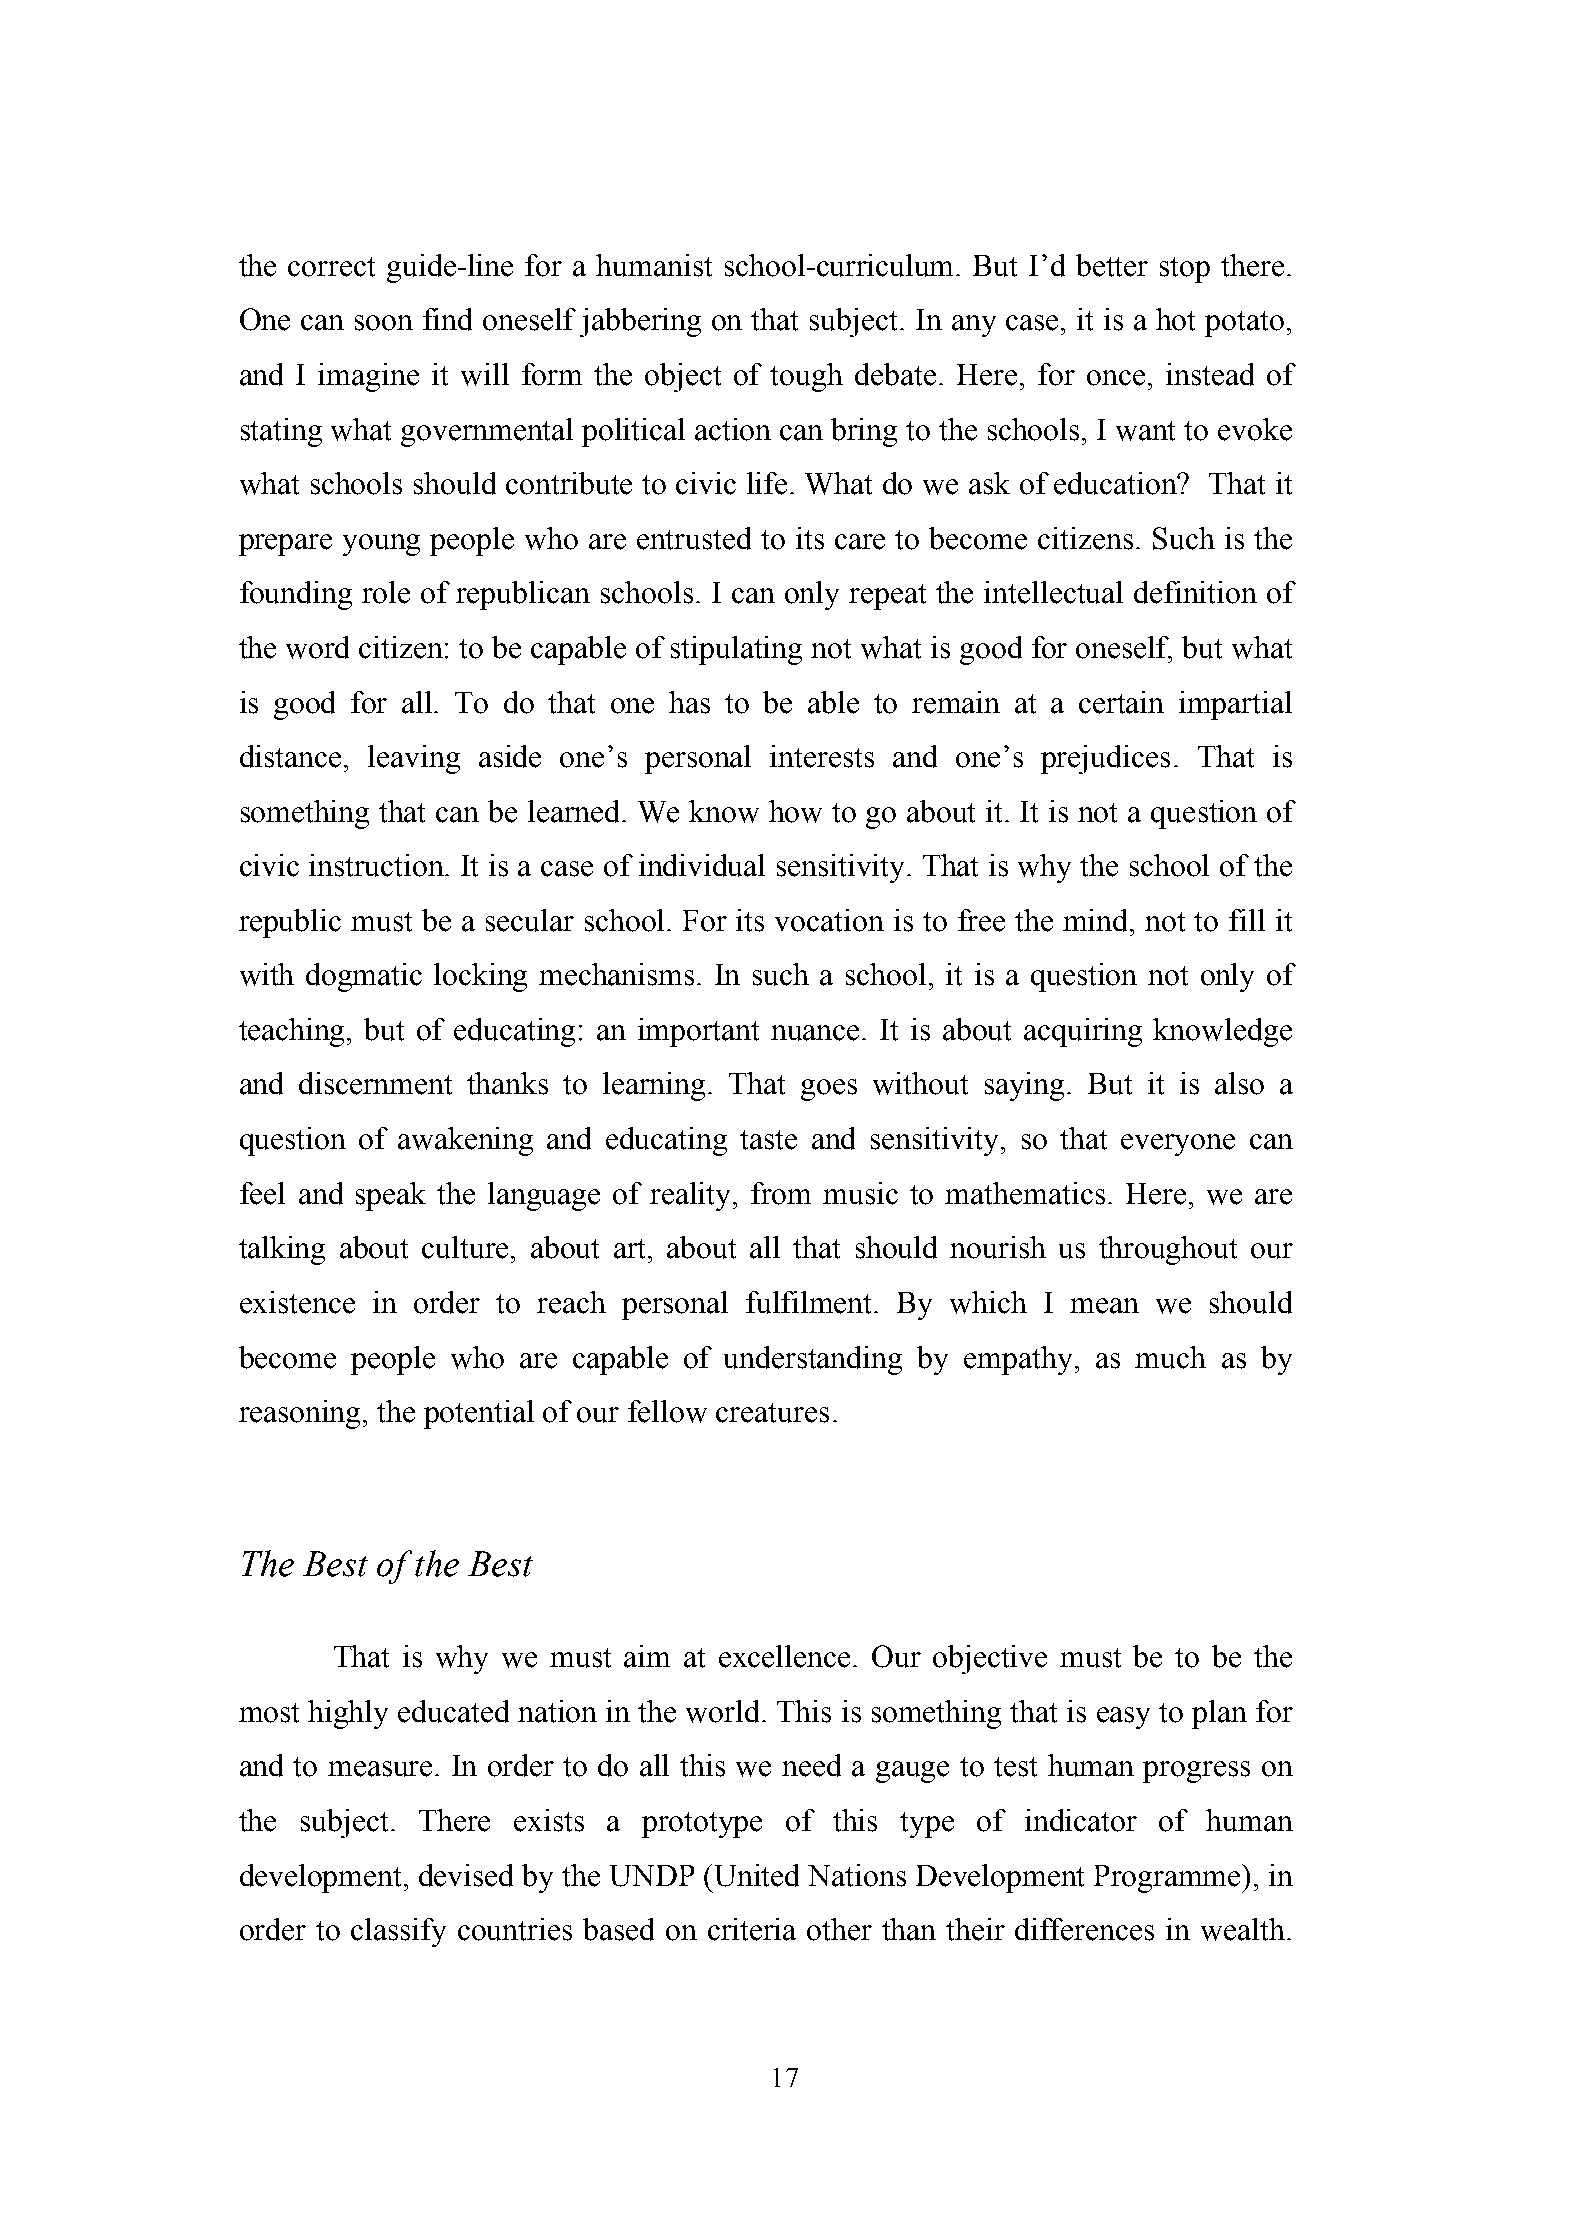 The height and width of the screenshot is (2221, 1570). Describe the element at coordinates (398, 1932) in the screenshot. I see `classify` at that location.
